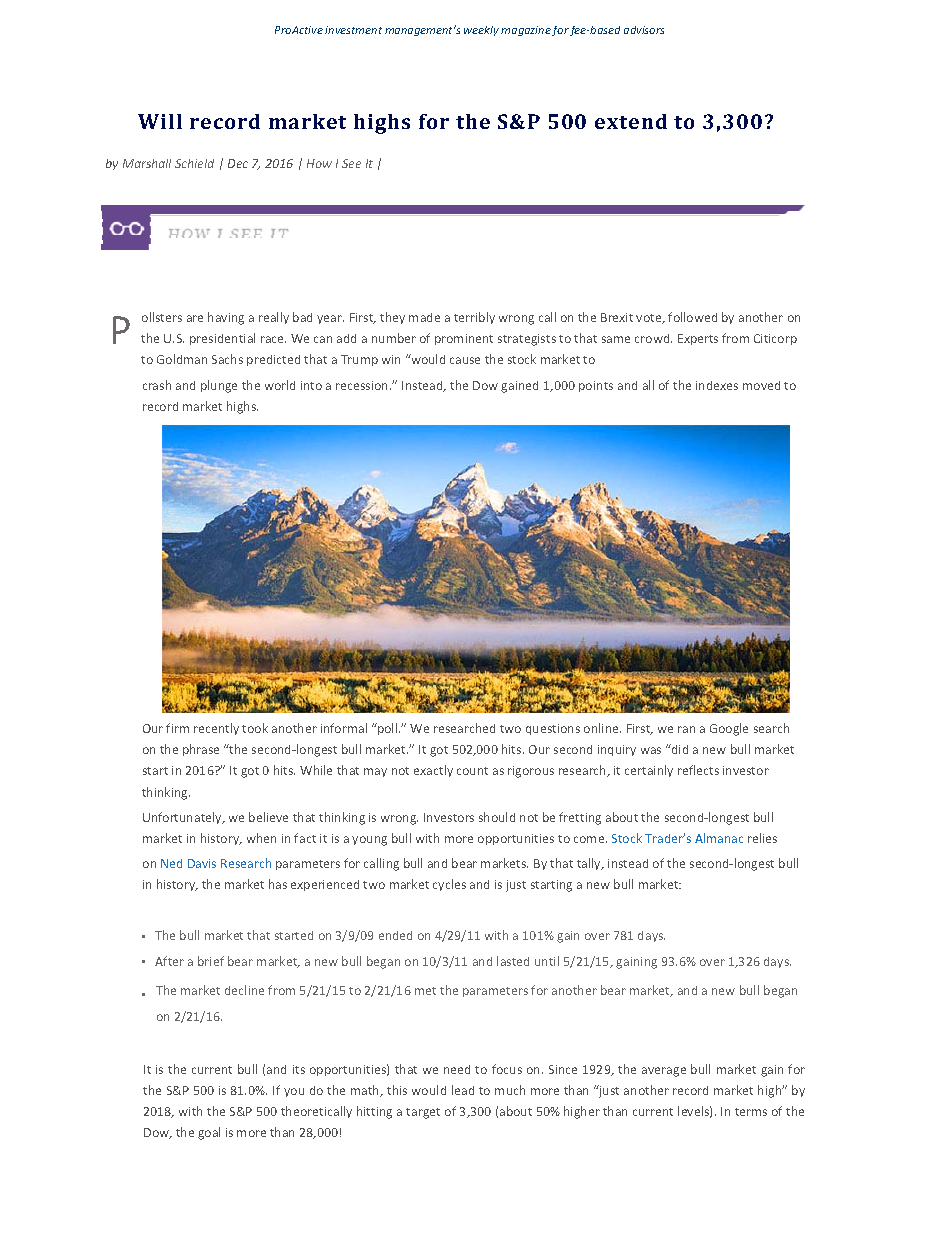 This screenshot has height=1233, width=952. What do you see at coordinates (481, 31) in the screenshot?
I see `weekly` at bounding box center [481, 31].
